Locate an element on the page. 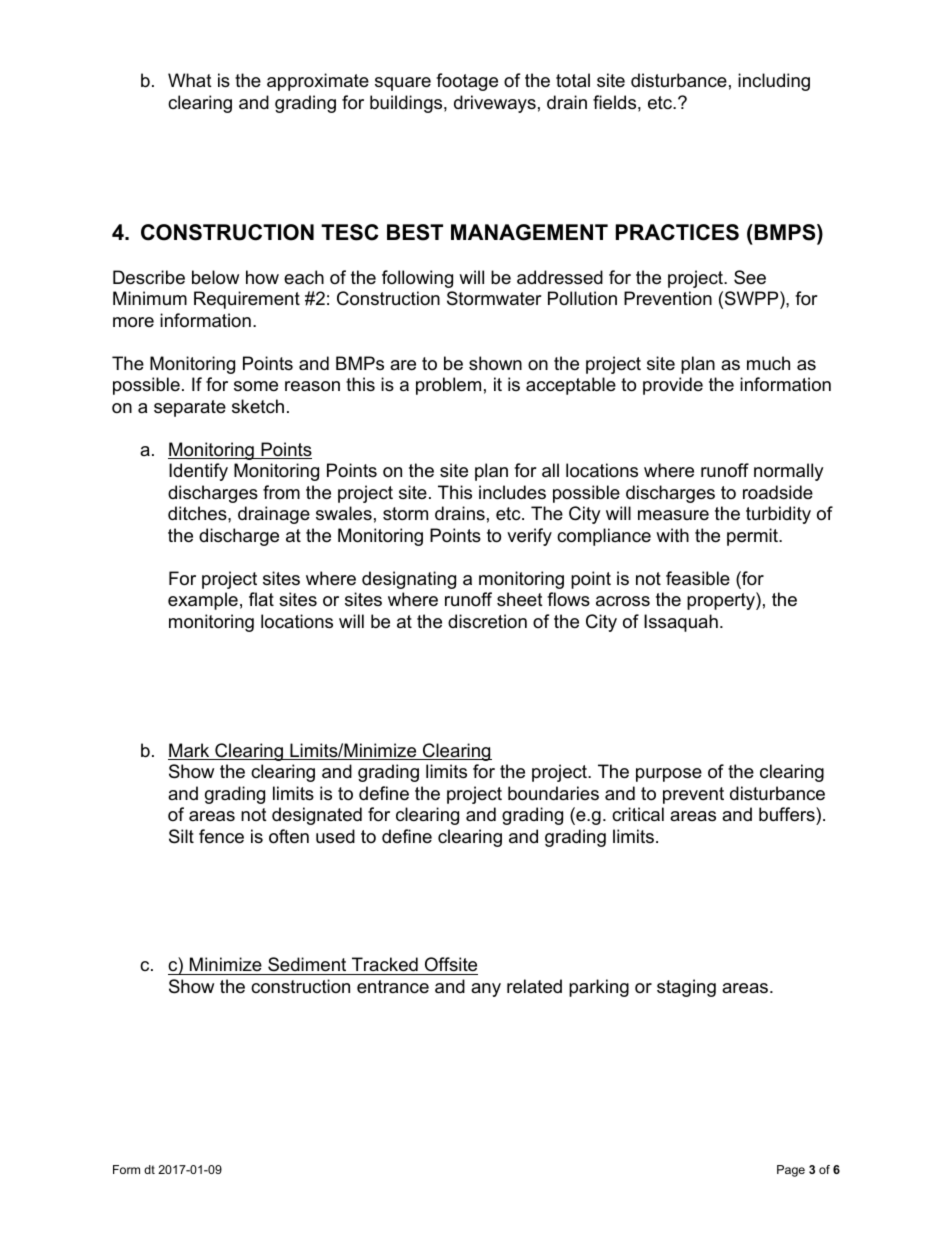  measure is located at coordinates (673, 515).
